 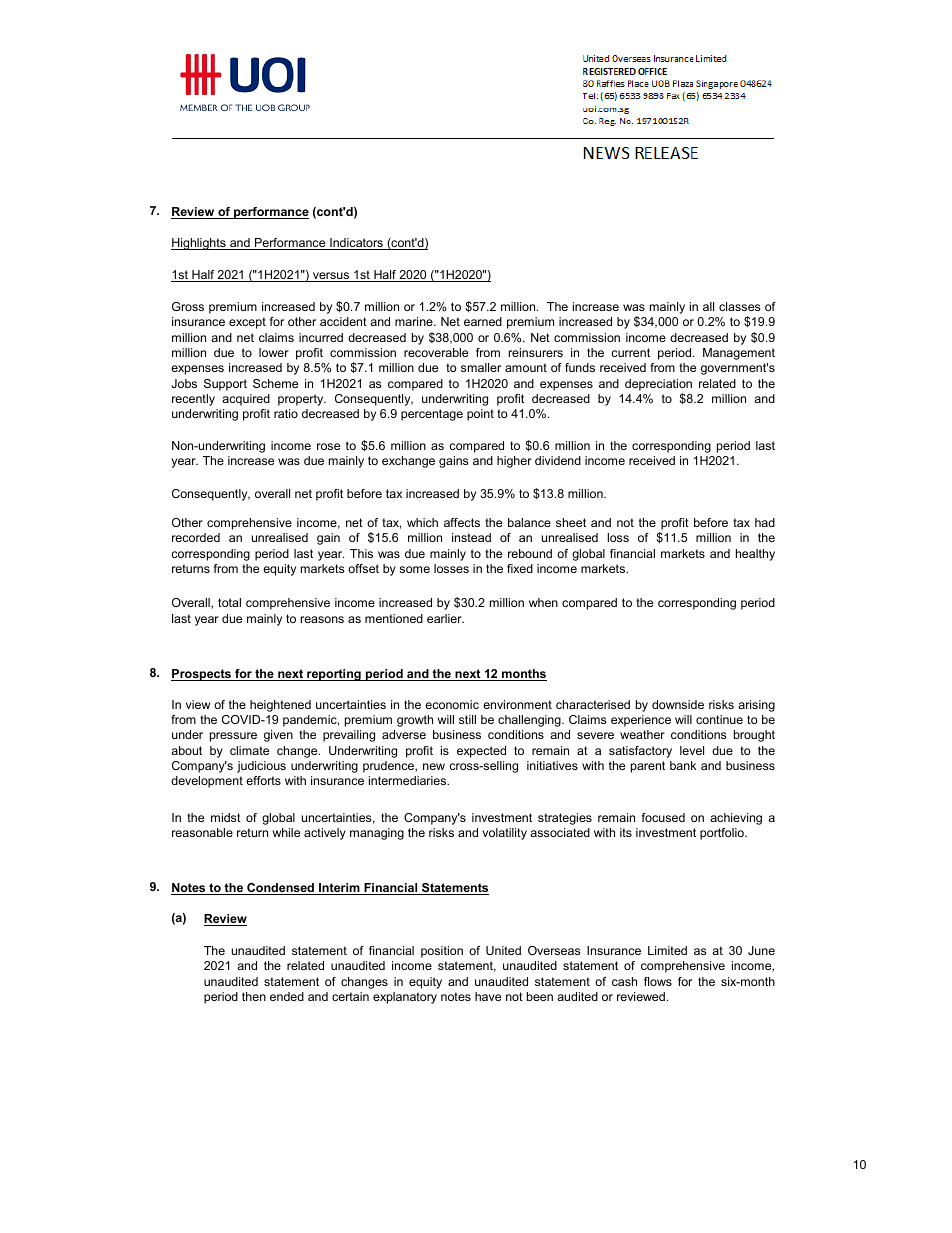 I want to click on classes, so click(x=739, y=306).
